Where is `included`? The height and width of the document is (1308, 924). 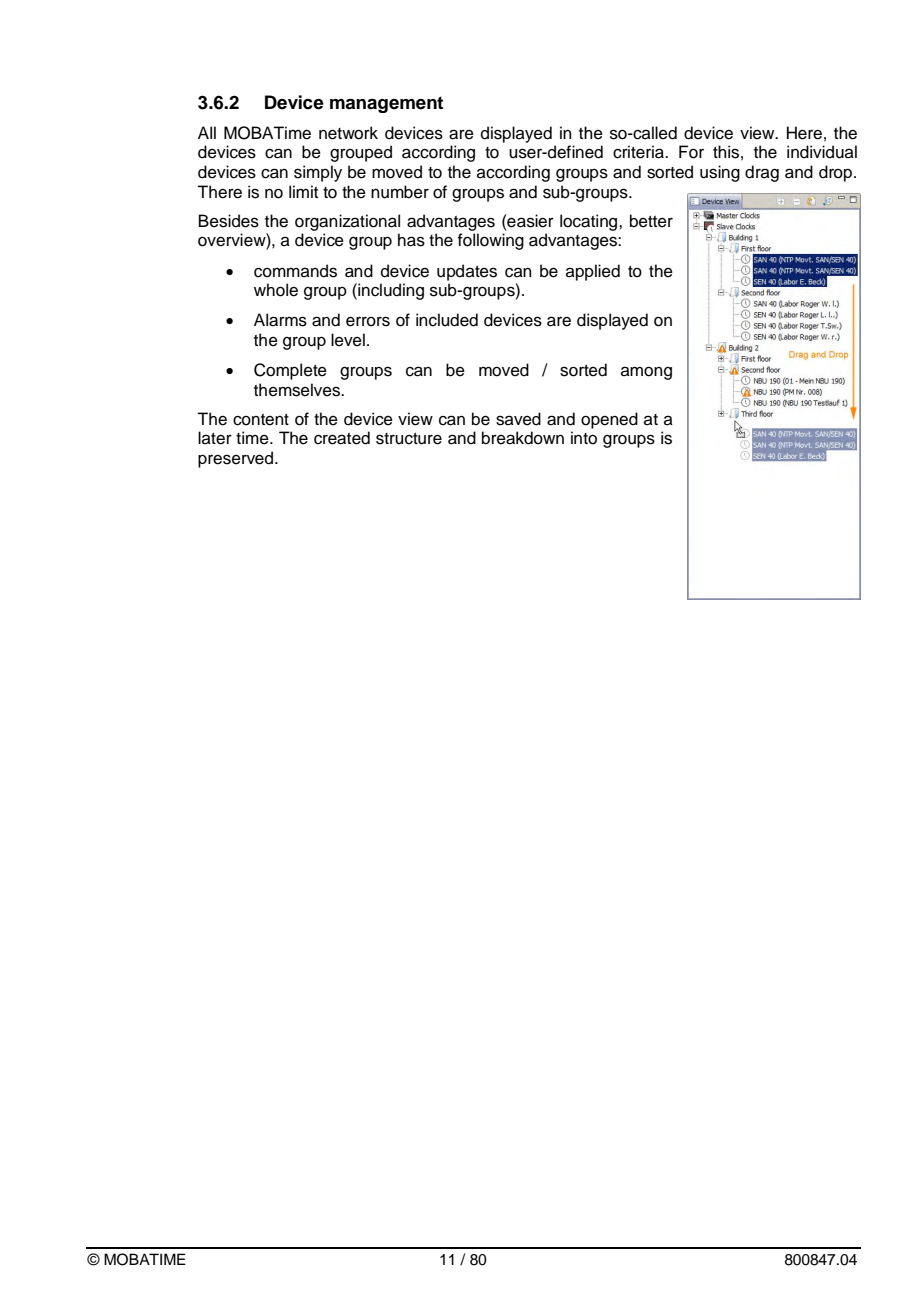 included is located at coordinates (447, 320).
